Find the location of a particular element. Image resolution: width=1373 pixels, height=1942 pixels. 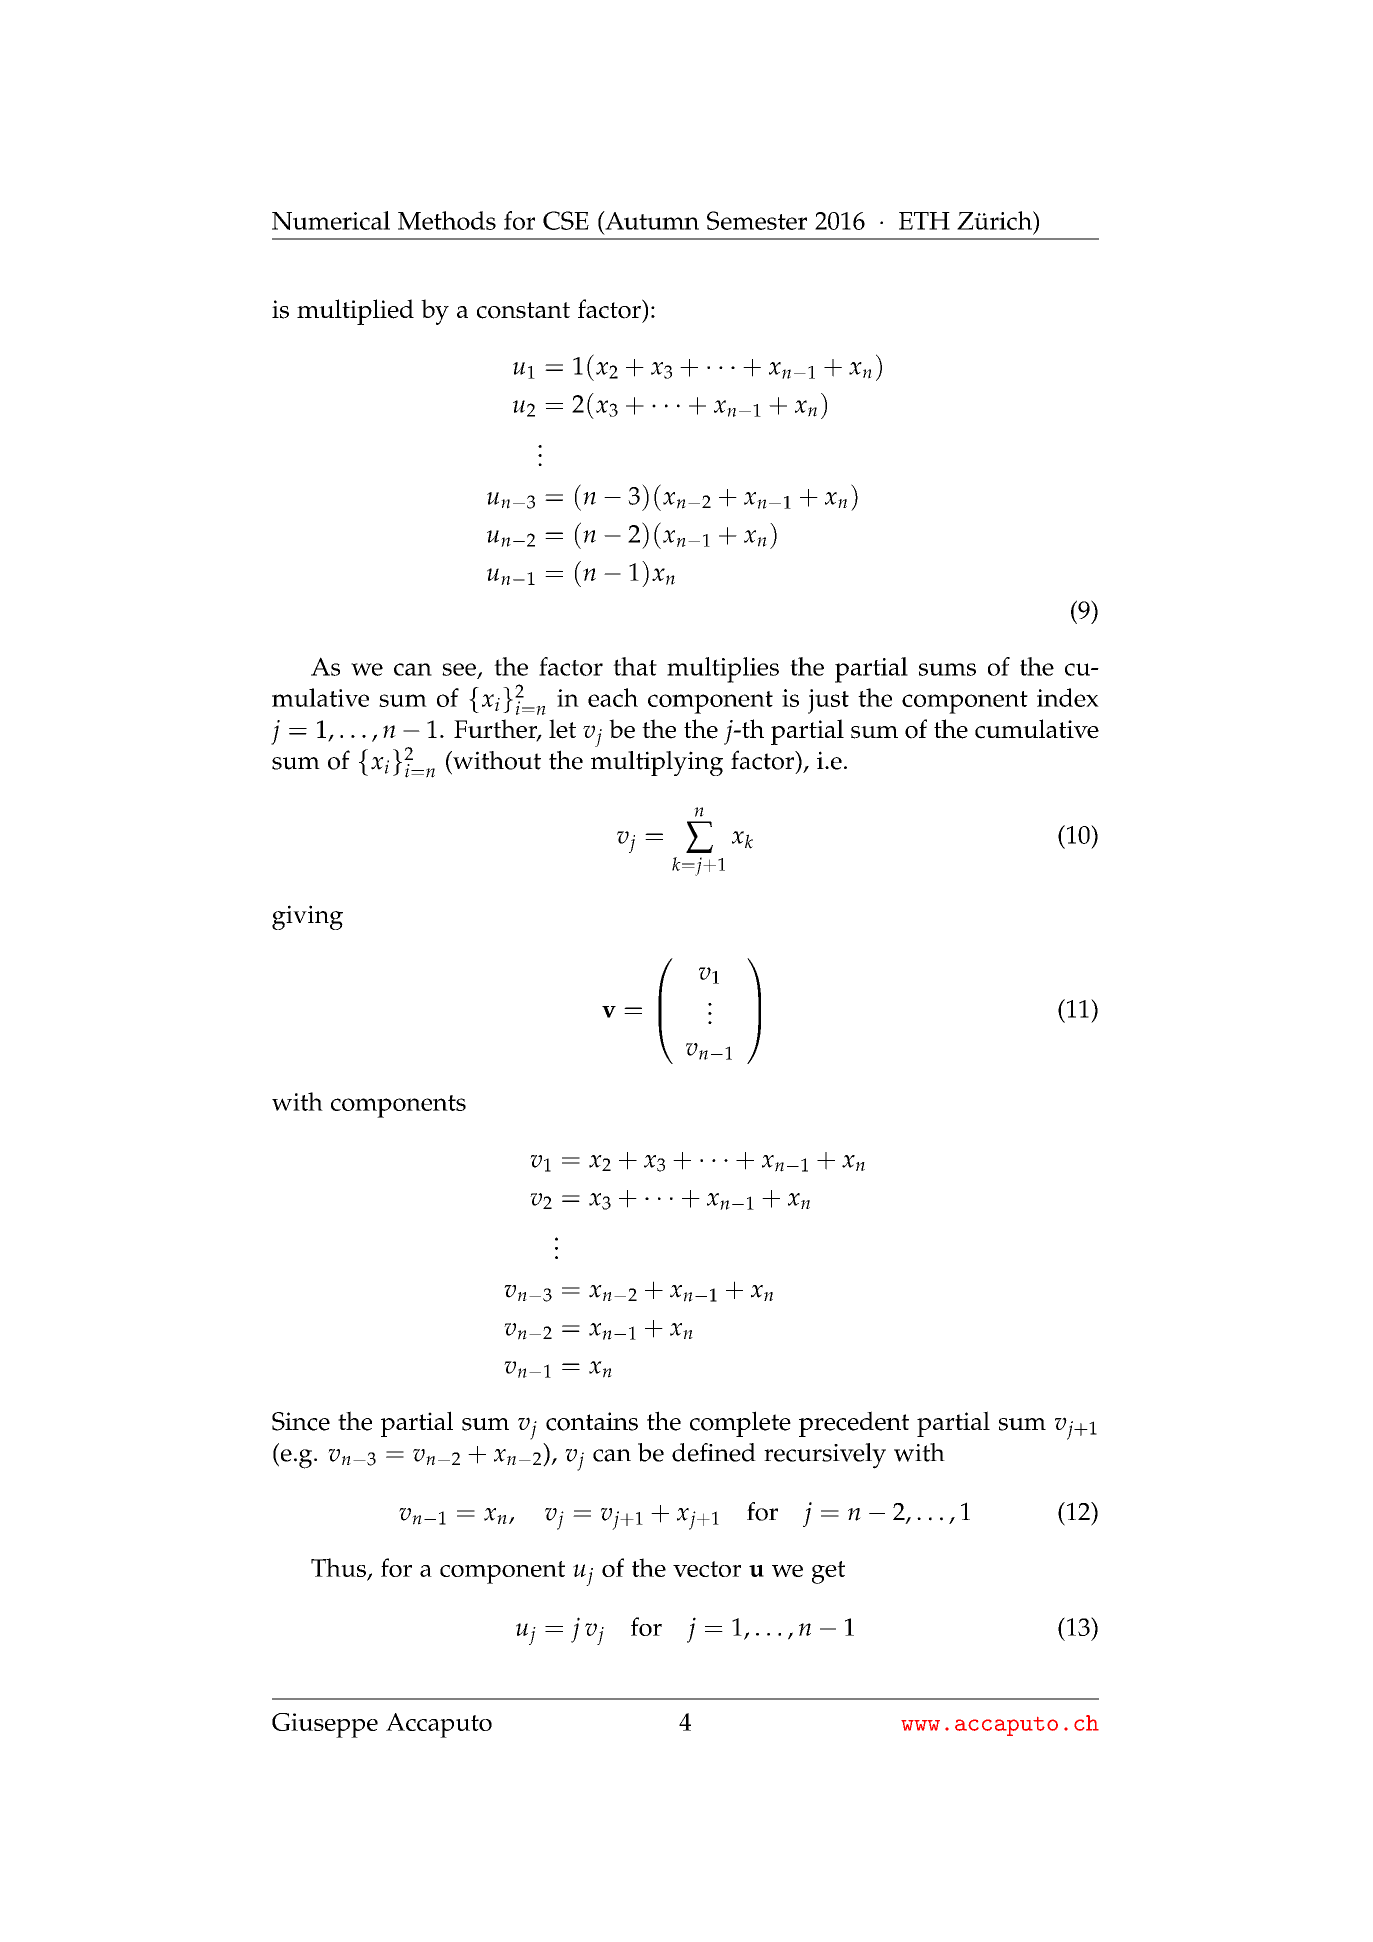

vector is located at coordinates (707, 1569).
